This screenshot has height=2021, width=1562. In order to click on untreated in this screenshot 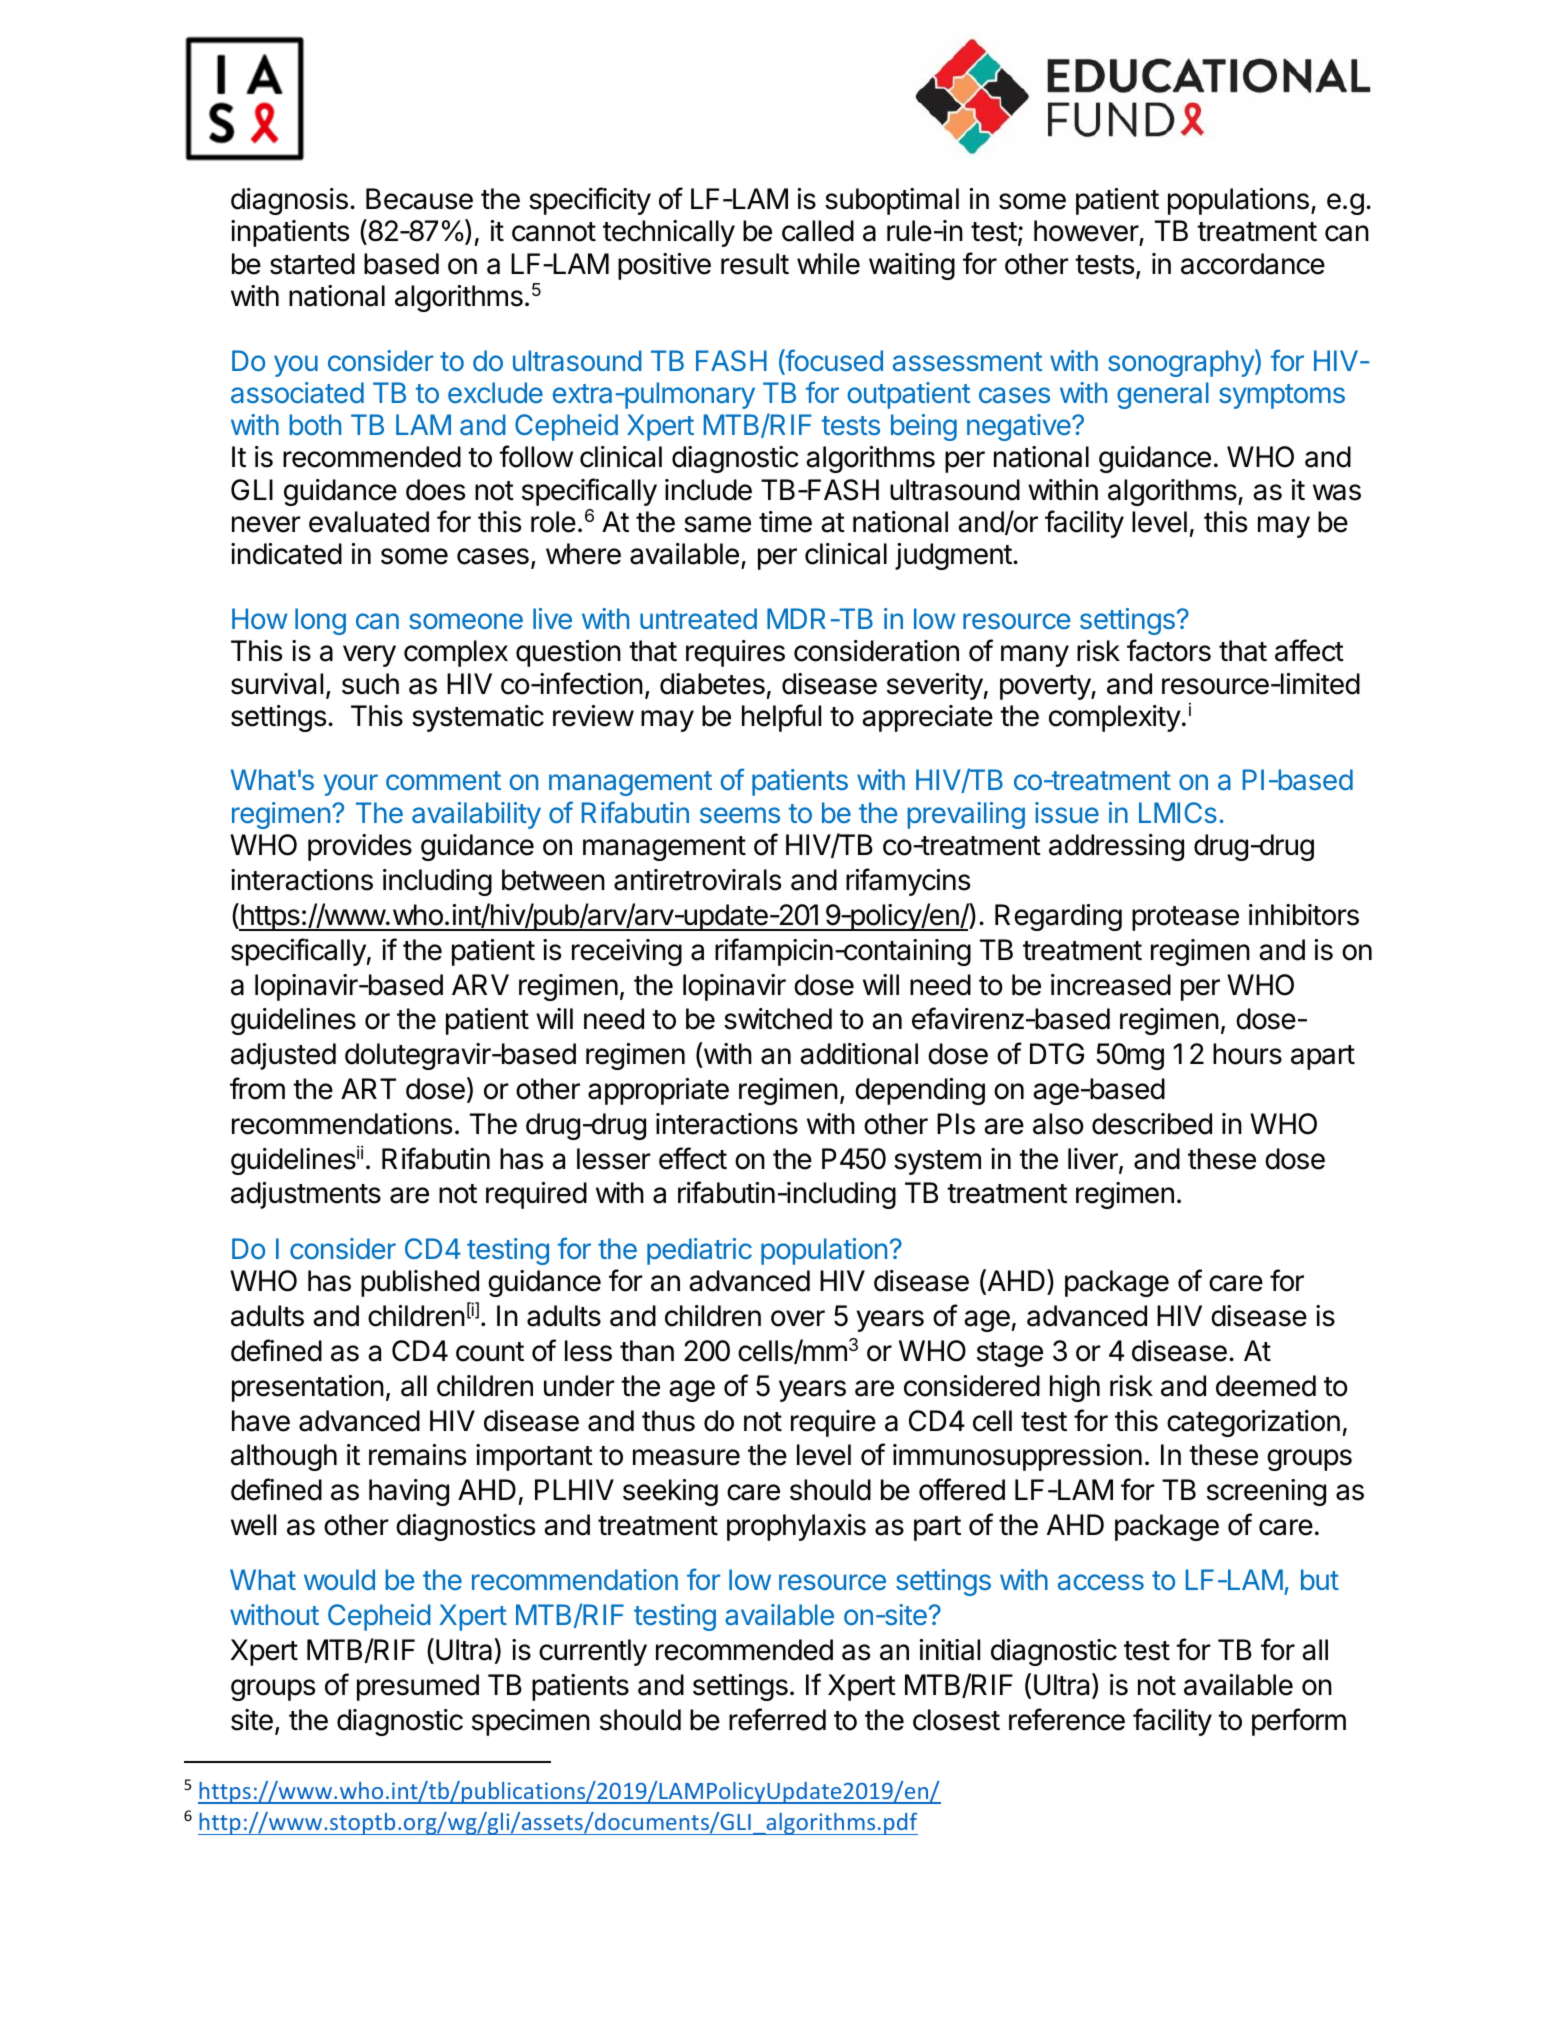, I will do `click(698, 619)`.
